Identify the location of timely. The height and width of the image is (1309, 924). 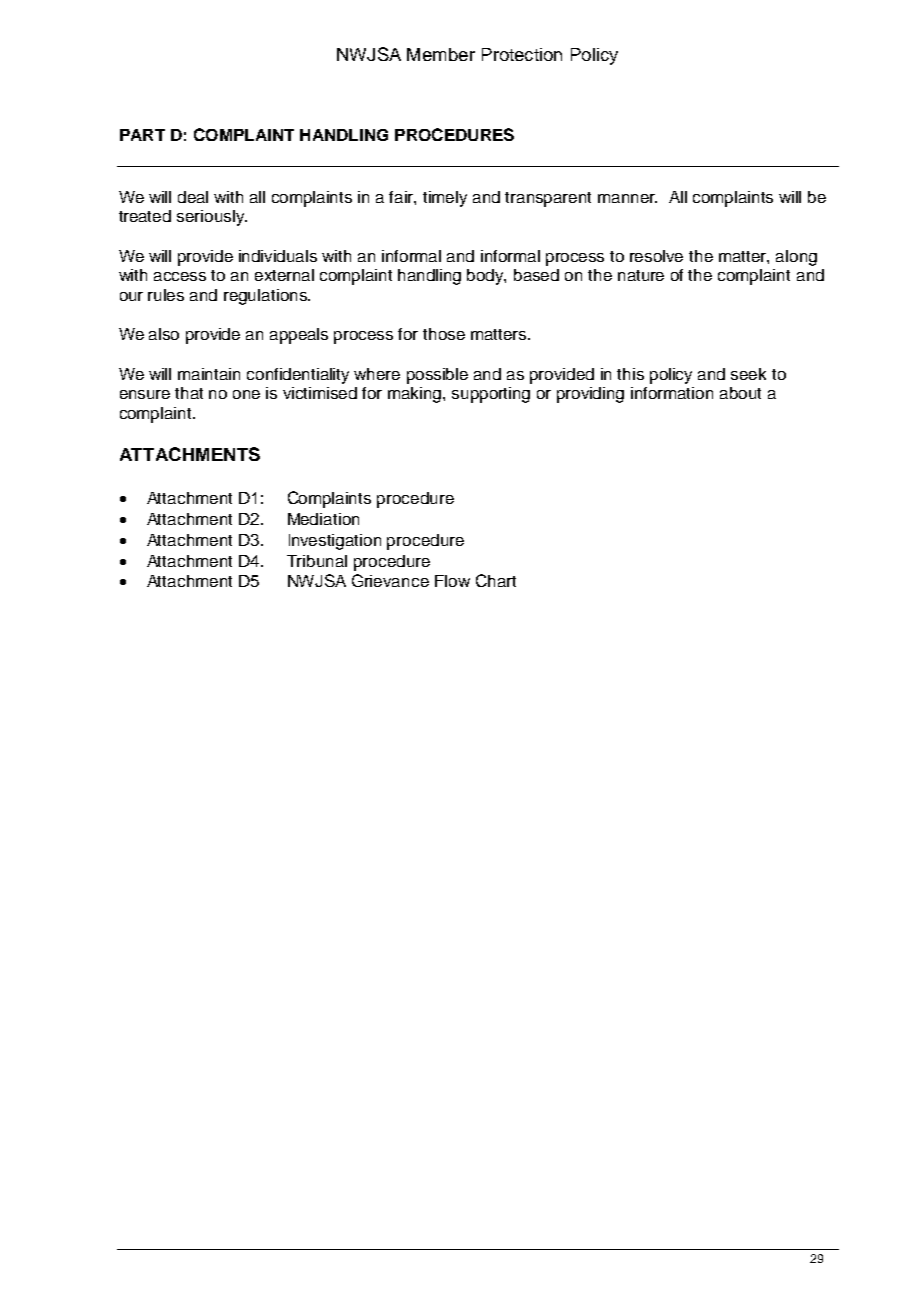
(445, 199).
